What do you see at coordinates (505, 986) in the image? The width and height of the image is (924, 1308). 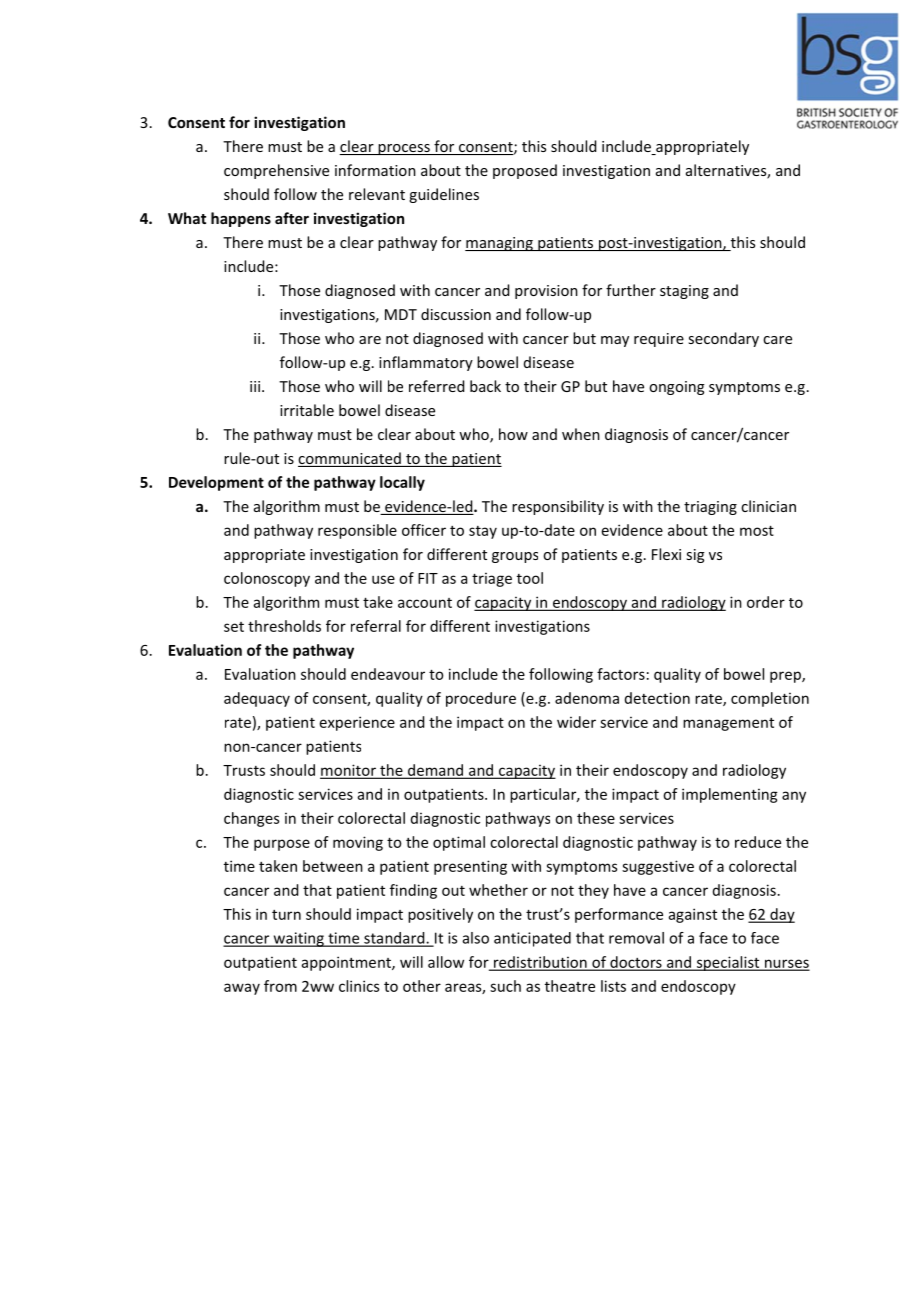 I see `such` at bounding box center [505, 986].
